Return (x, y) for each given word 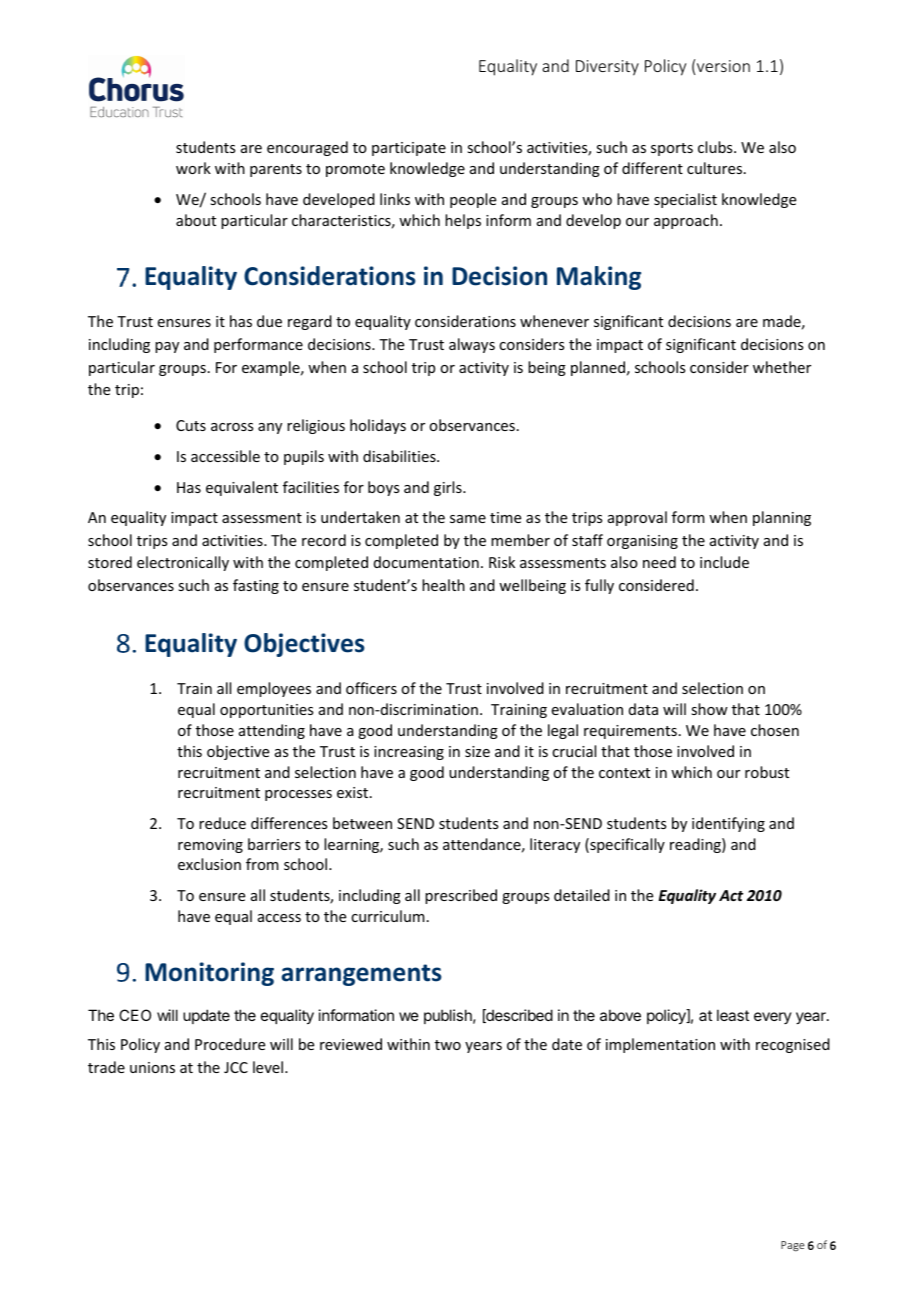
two (448, 1045)
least (733, 1015)
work (193, 168)
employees (274, 689)
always (472, 345)
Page (793, 1246)
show (709, 709)
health (443, 585)
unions (152, 1067)
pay (167, 347)
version (723, 66)
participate (409, 149)
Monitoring (209, 974)
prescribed (461, 896)
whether (782, 367)
